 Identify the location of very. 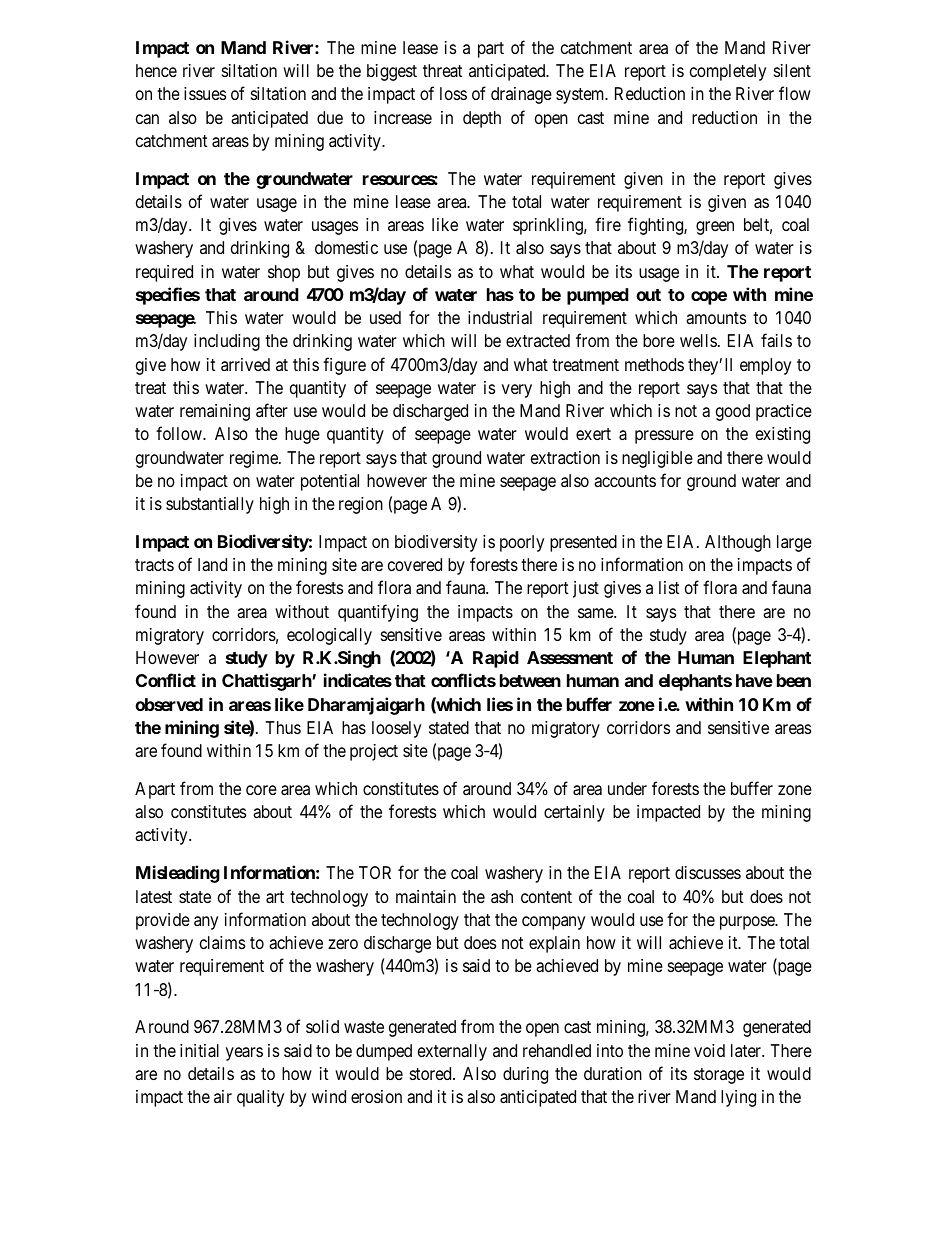
(517, 391).
